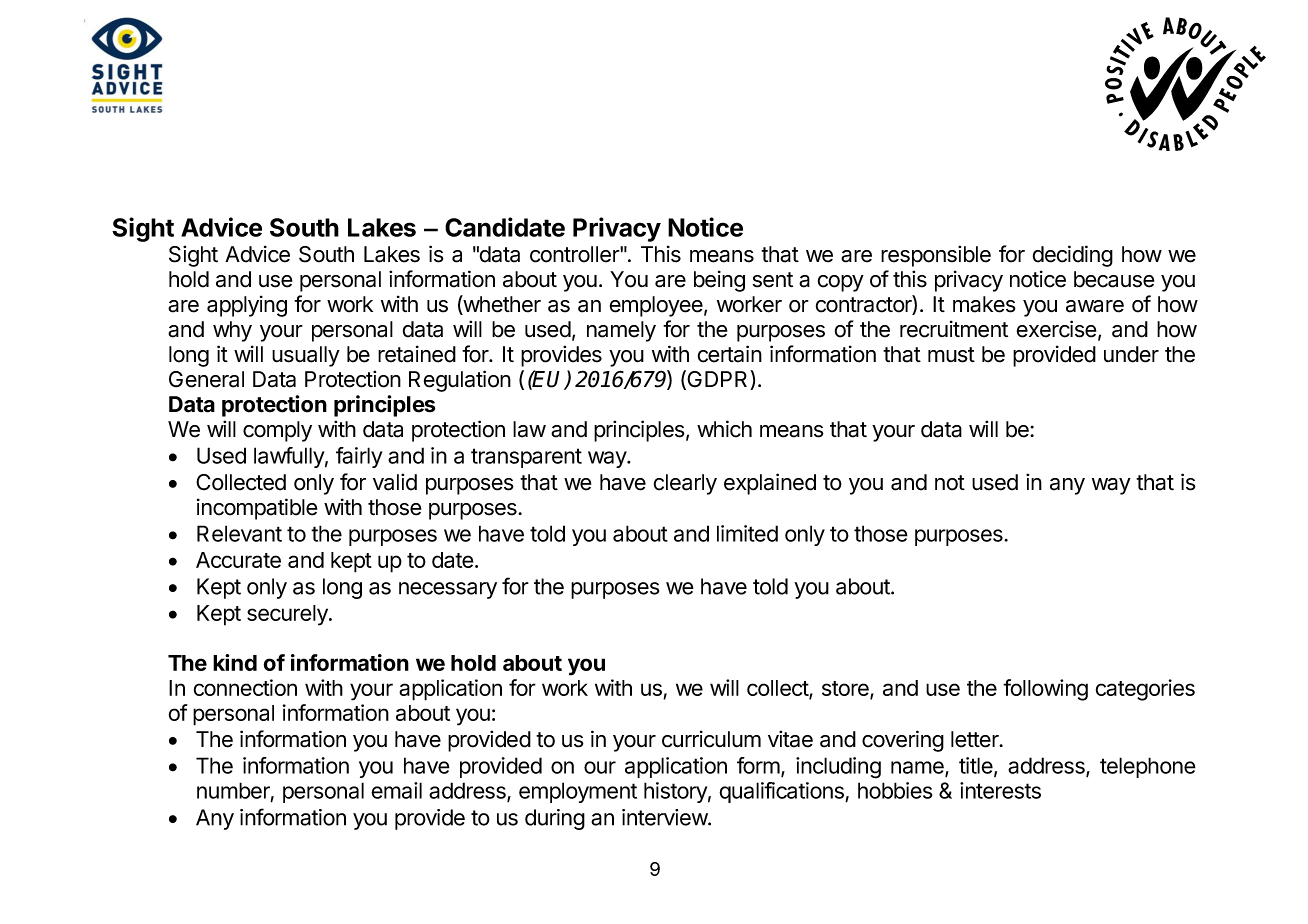 This page has width=1308, height=924. Describe the element at coordinates (1000, 790) in the page. I see `interests` at that location.
